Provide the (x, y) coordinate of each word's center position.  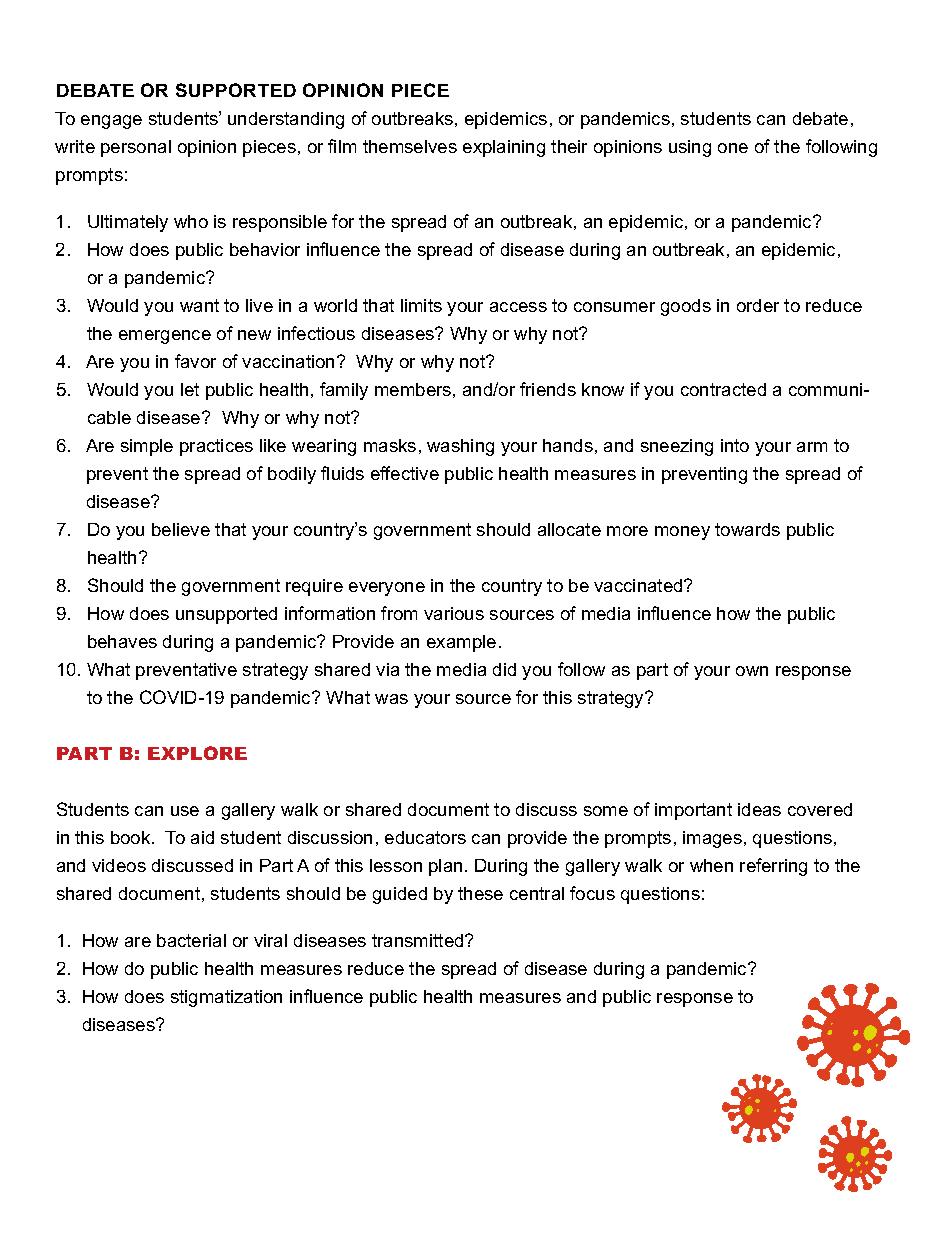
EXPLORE (197, 753)
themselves (410, 146)
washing (460, 447)
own (752, 671)
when (711, 865)
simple (147, 447)
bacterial (191, 940)
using (690, 148)
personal (136, 148)
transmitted (419, 940)
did (504, 669)
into (735, 445)
